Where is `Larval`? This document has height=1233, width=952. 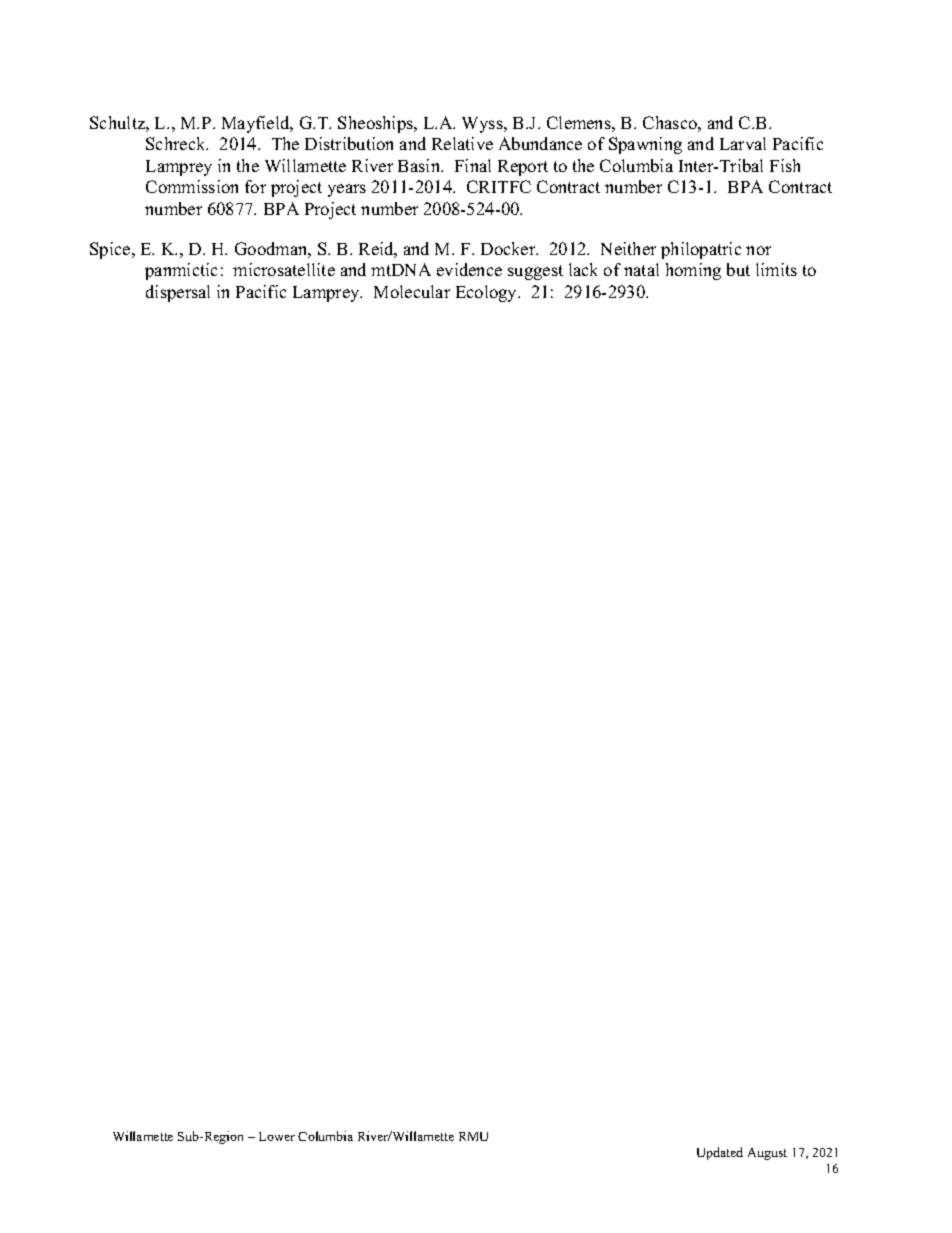 Larval is located at coordinates (743, 143).
